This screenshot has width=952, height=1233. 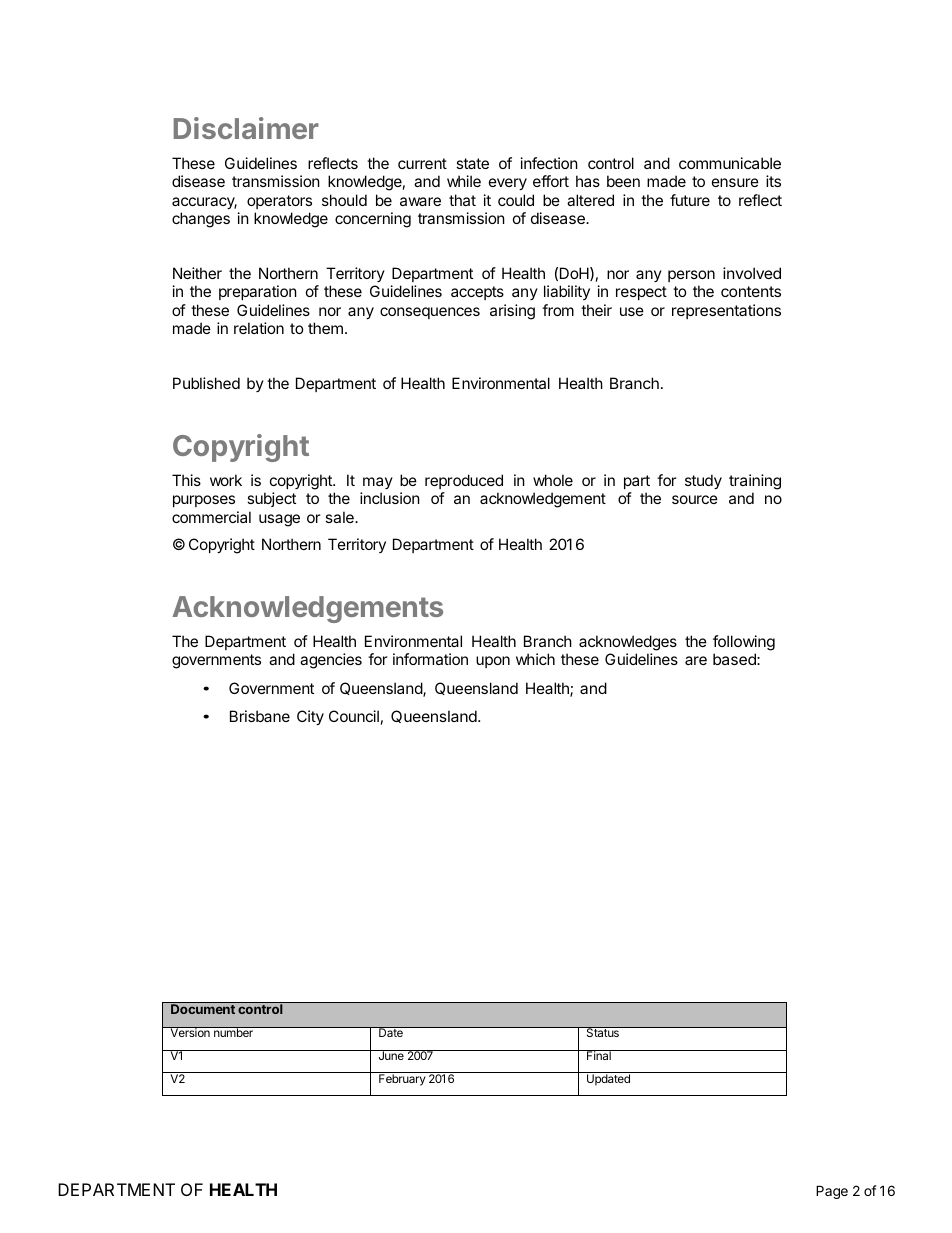 I want to click on following, so click(x=744, y=643).
